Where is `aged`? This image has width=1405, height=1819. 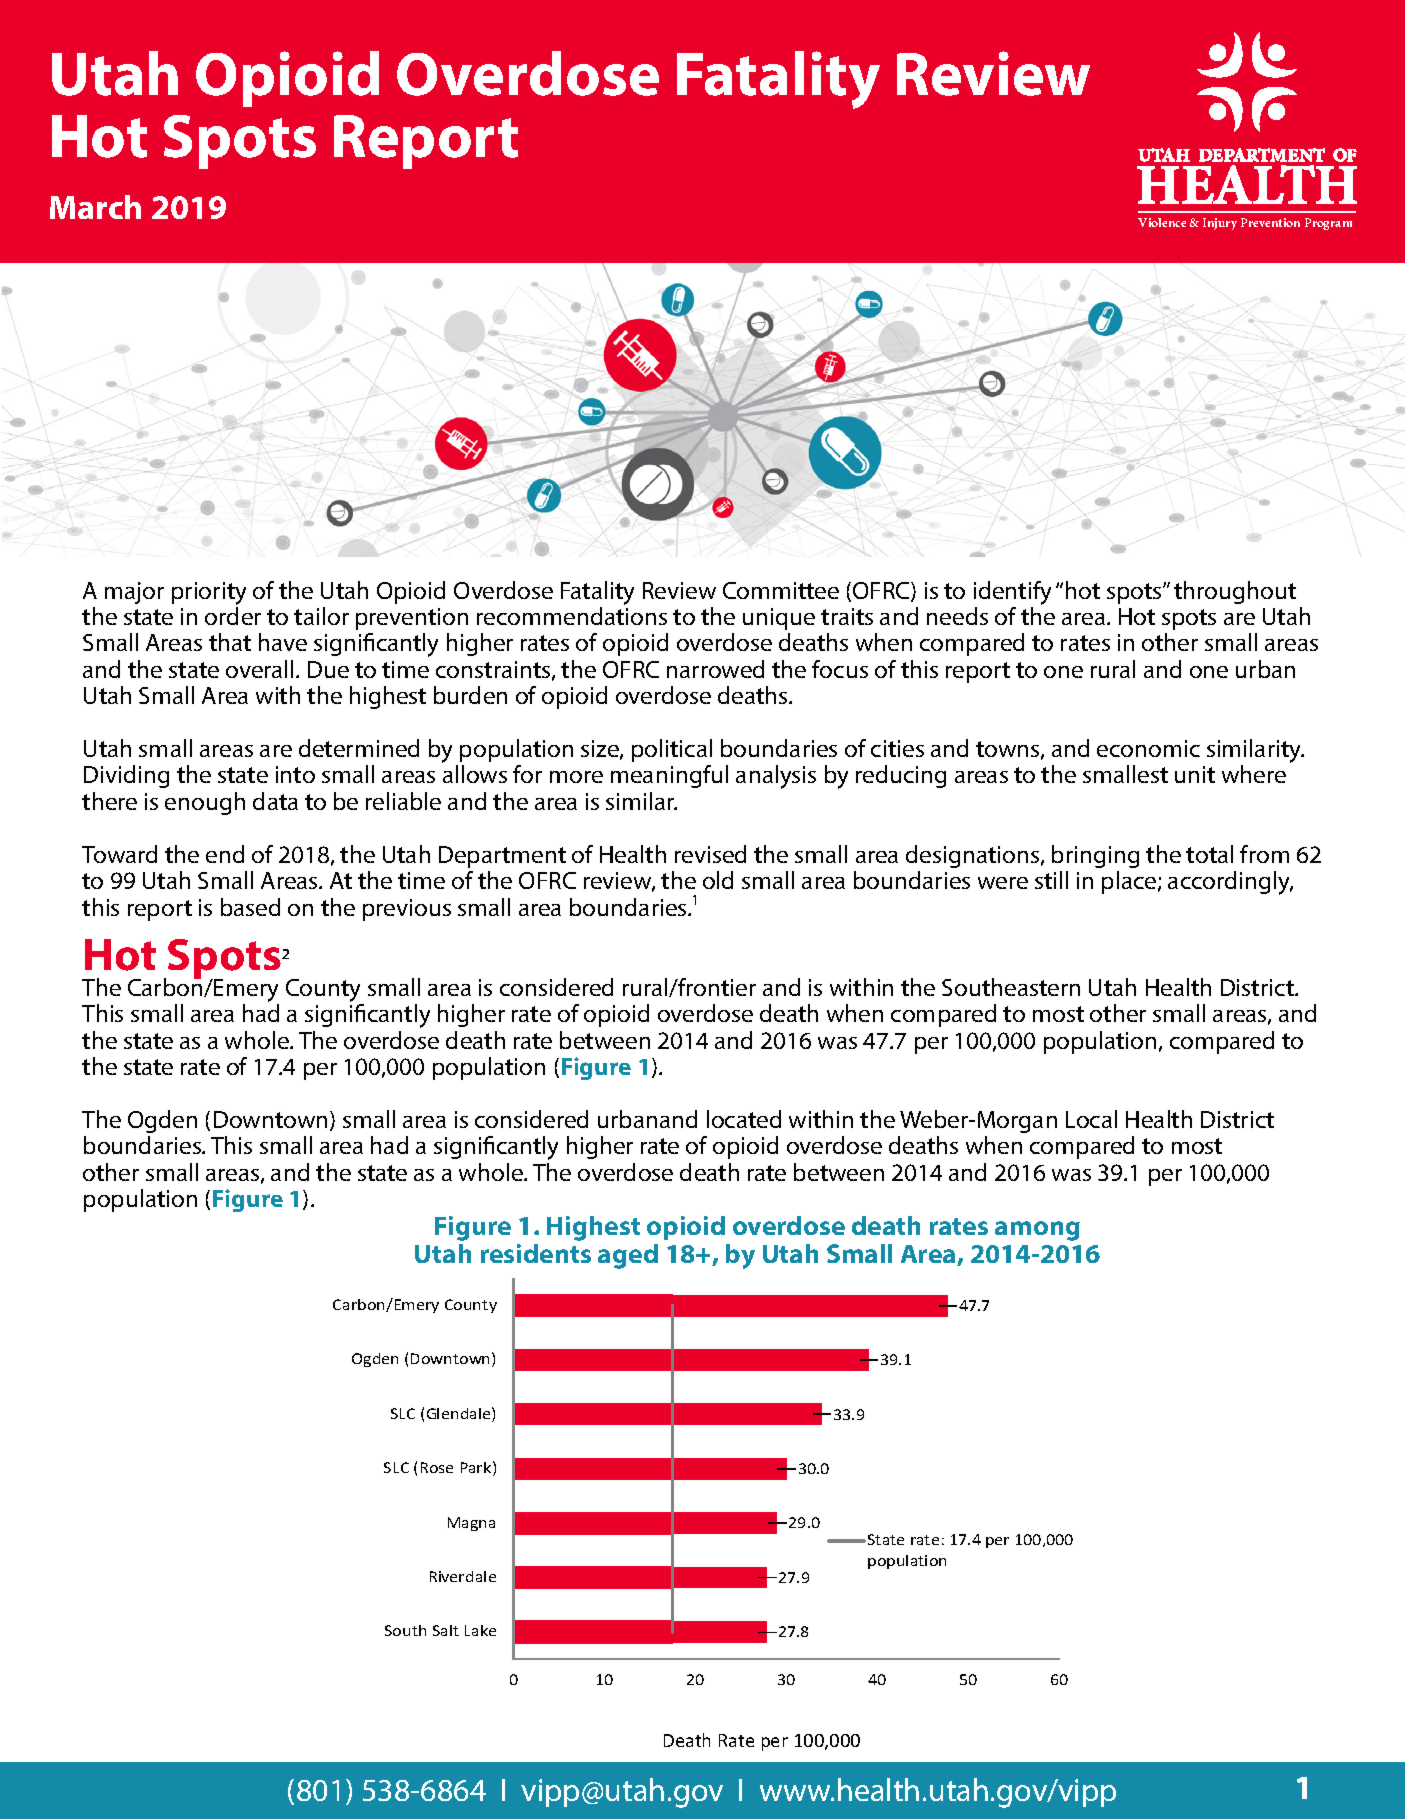
aged is located at coordinates (628, 1256).
